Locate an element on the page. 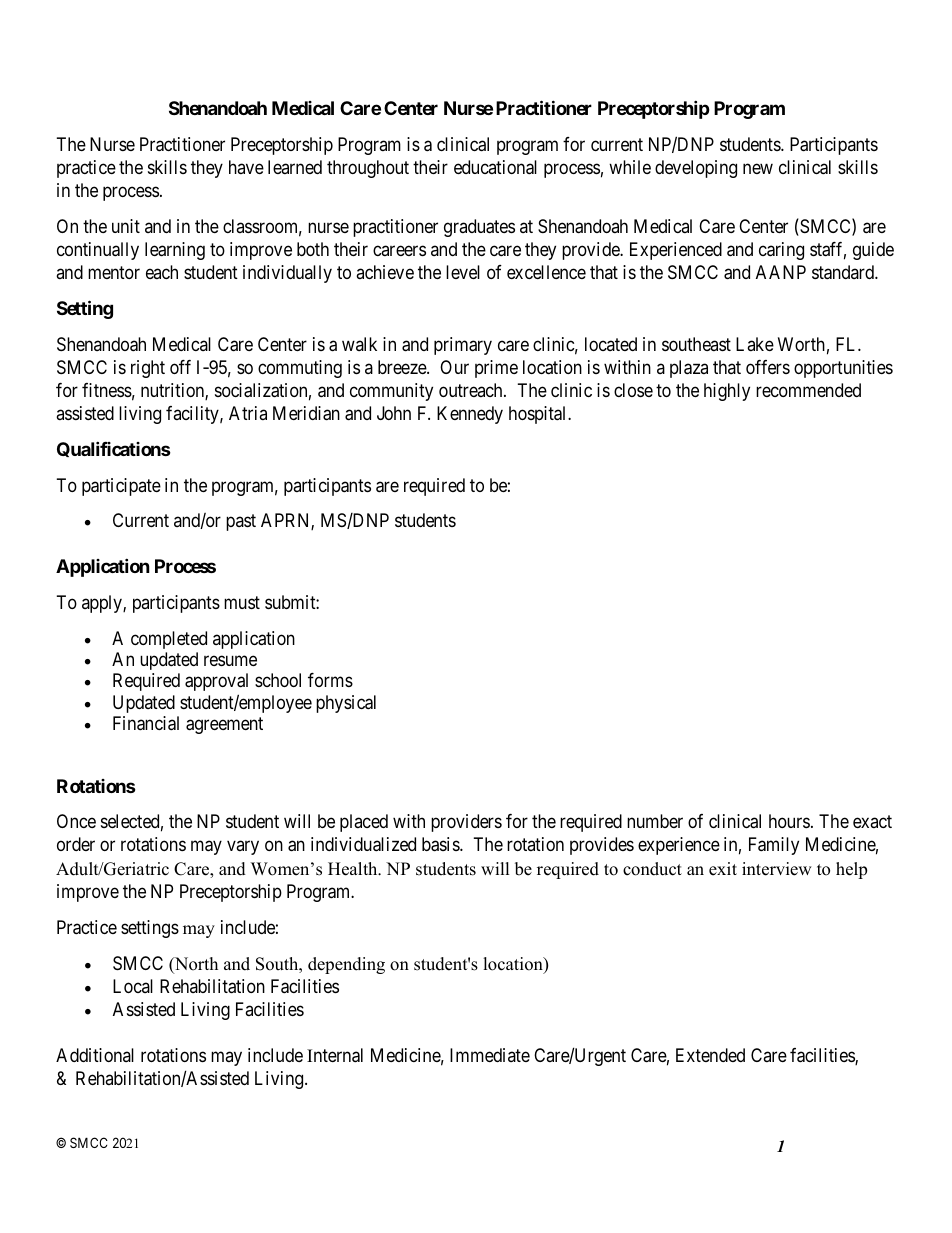 This page has width=952, height=1233. hours is located at coordinates (789, 821).
